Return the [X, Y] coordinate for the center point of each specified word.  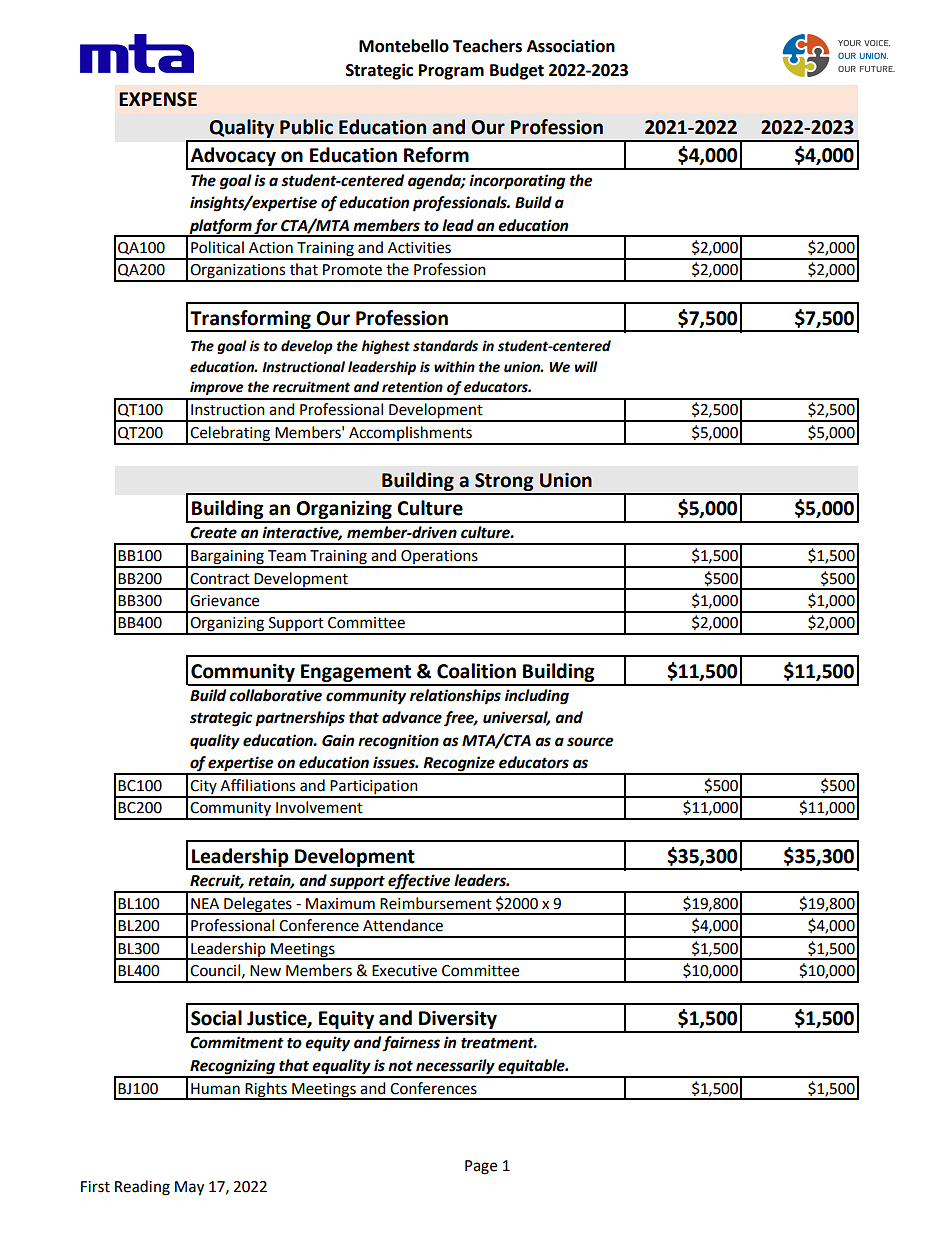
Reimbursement [436, 903]
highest [386, 347]
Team [287, 556]
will [586, 366]
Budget [517, 71]
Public [306, 127]
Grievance [224, 601]
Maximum [340, 904]
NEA [205, 903]
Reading [142, 1188]
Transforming [250, 320]
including [537, 697]
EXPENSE [158, 99]
